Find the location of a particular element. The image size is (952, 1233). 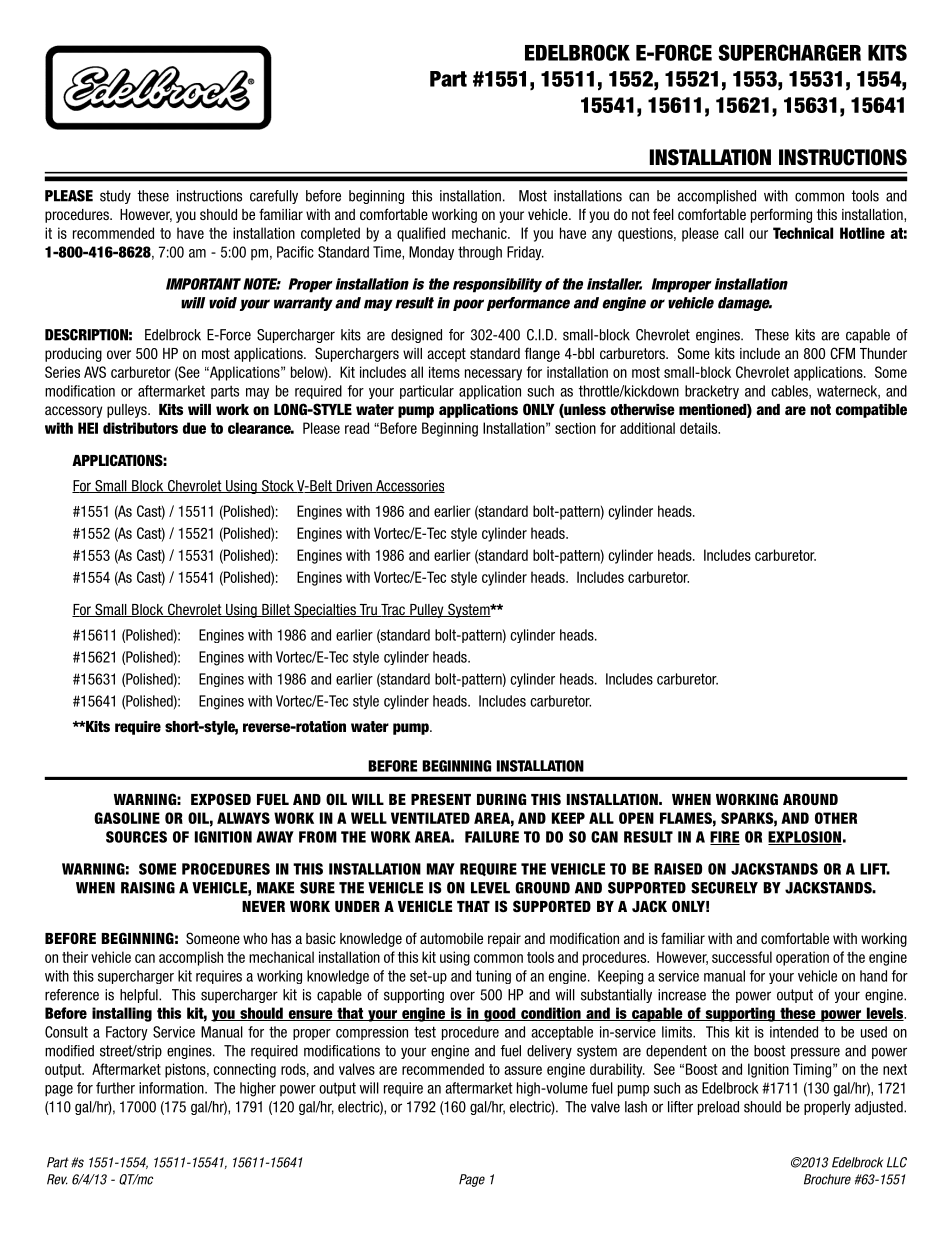

study is located at coordinates (115, 197).
